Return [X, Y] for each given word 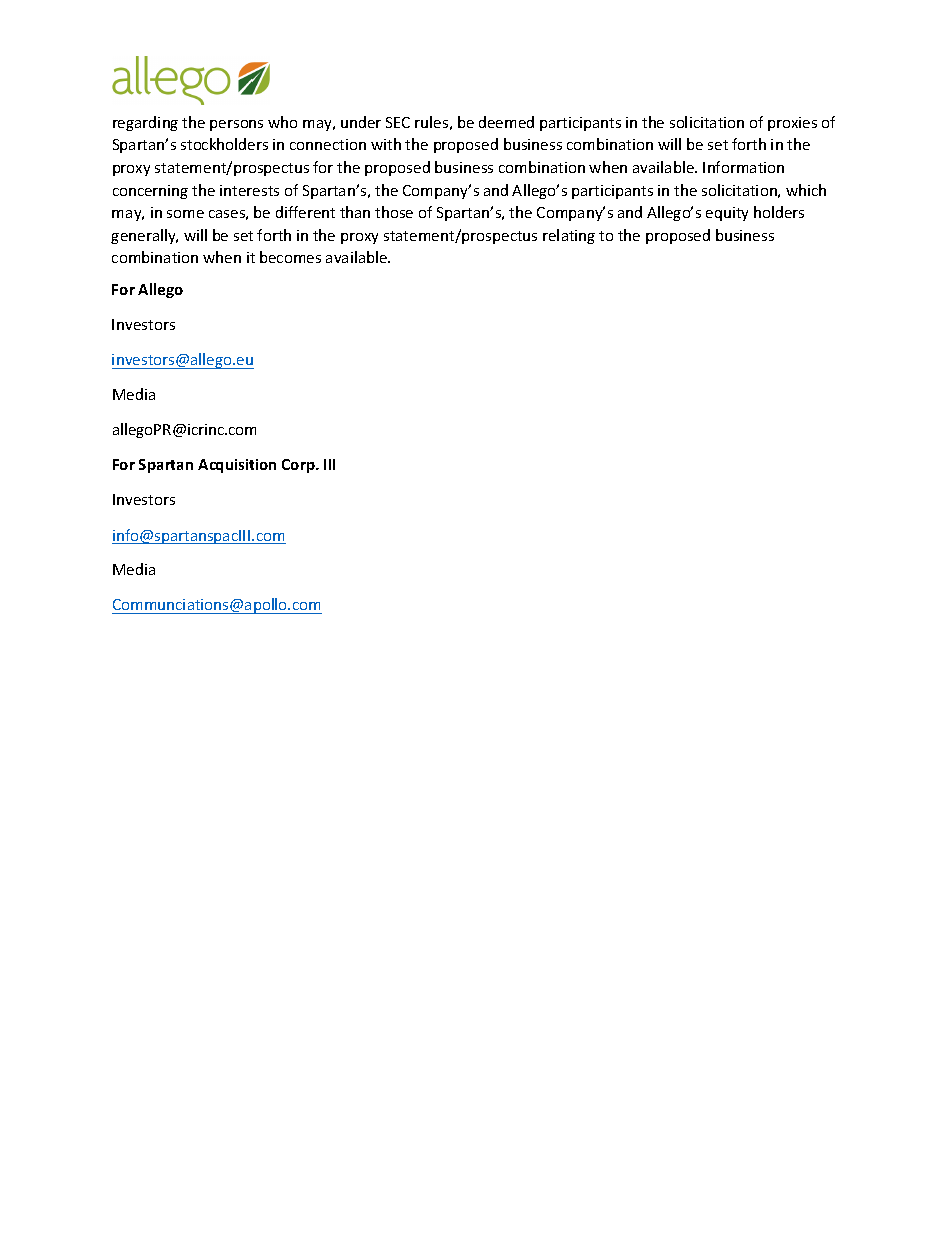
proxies [792, 124]
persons [236, 125]
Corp [299, 466]
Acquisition [237, 466]
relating [569, 236]
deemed [506, 122]
